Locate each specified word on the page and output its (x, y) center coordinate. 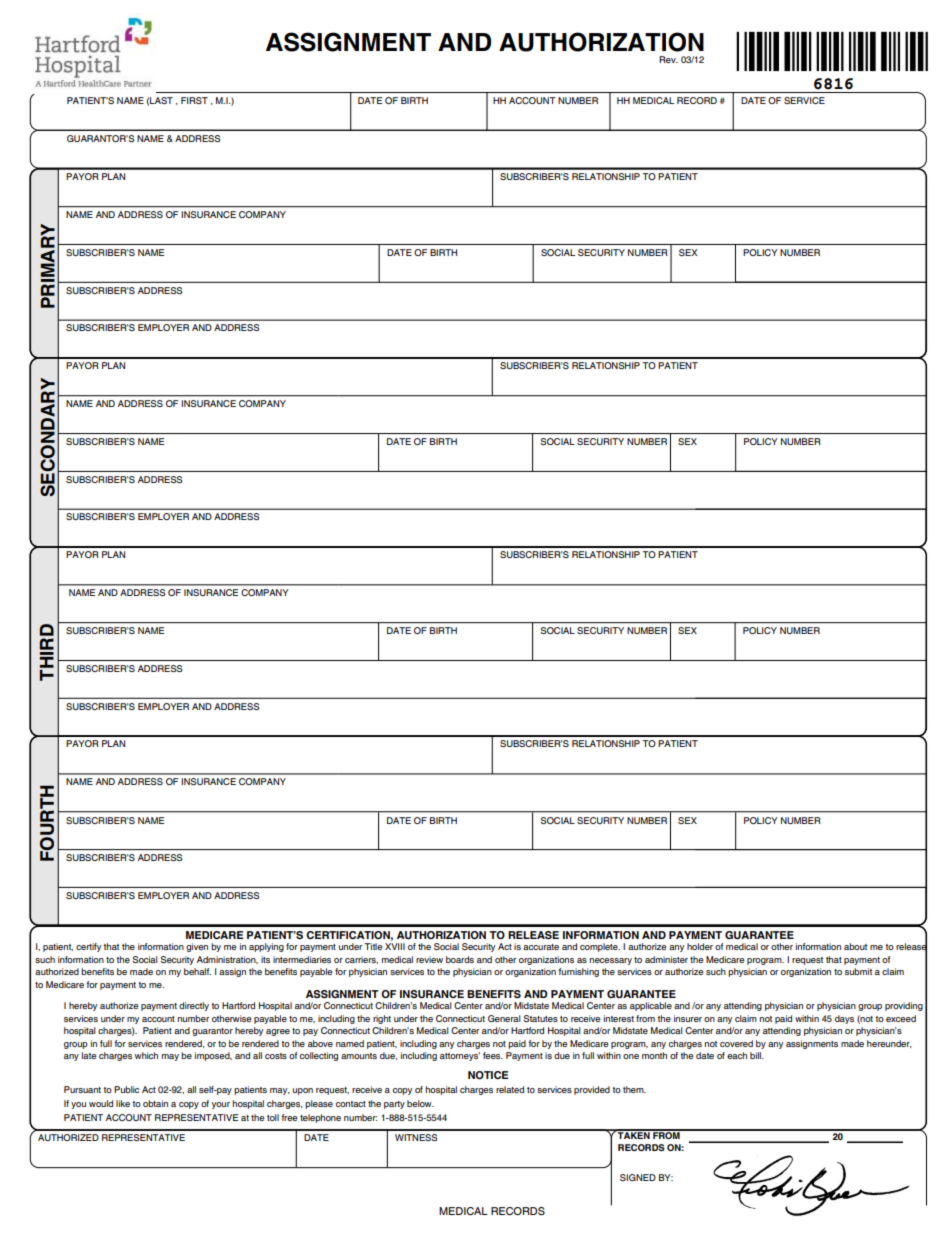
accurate (541, 947)
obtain (155, 1103)
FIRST (194, 100)
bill (757, 1055)
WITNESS (416, 1137)
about (855, 946)
